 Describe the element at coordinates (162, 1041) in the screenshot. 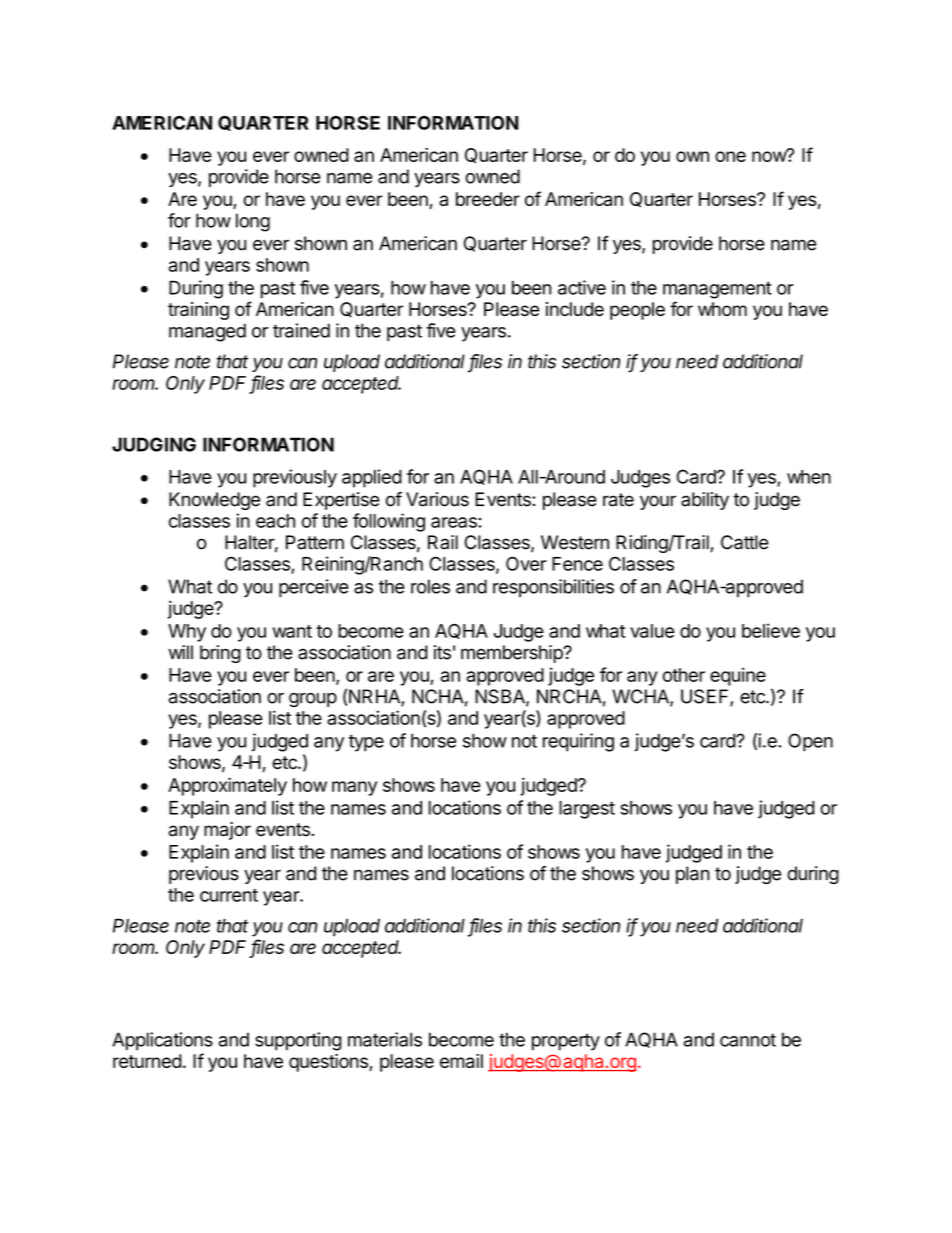

I see `Applications` at that location.
